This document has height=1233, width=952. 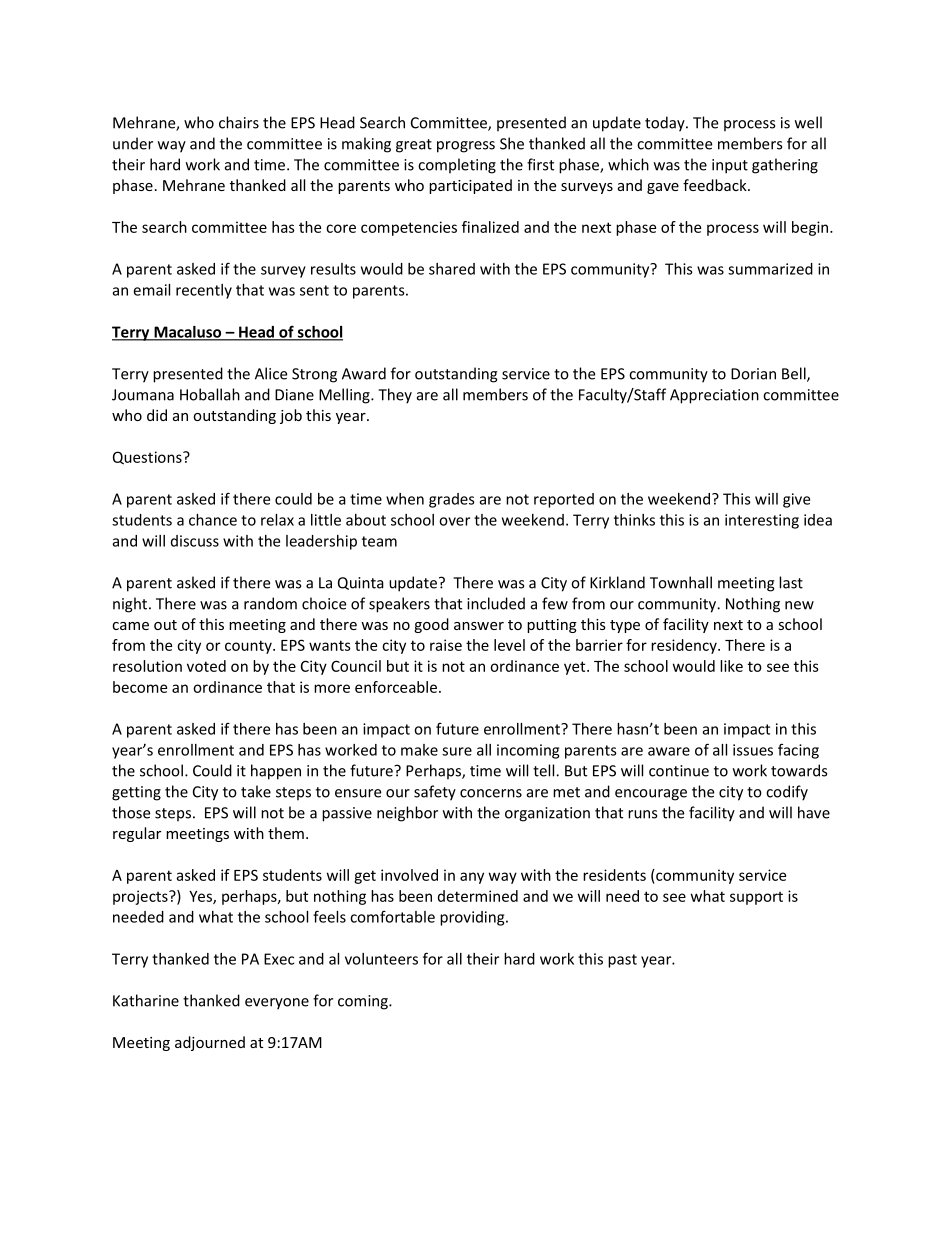 What do you see at coordinates (753, 750) in the document?
I see `issues` at bounding box center [753, 750].
